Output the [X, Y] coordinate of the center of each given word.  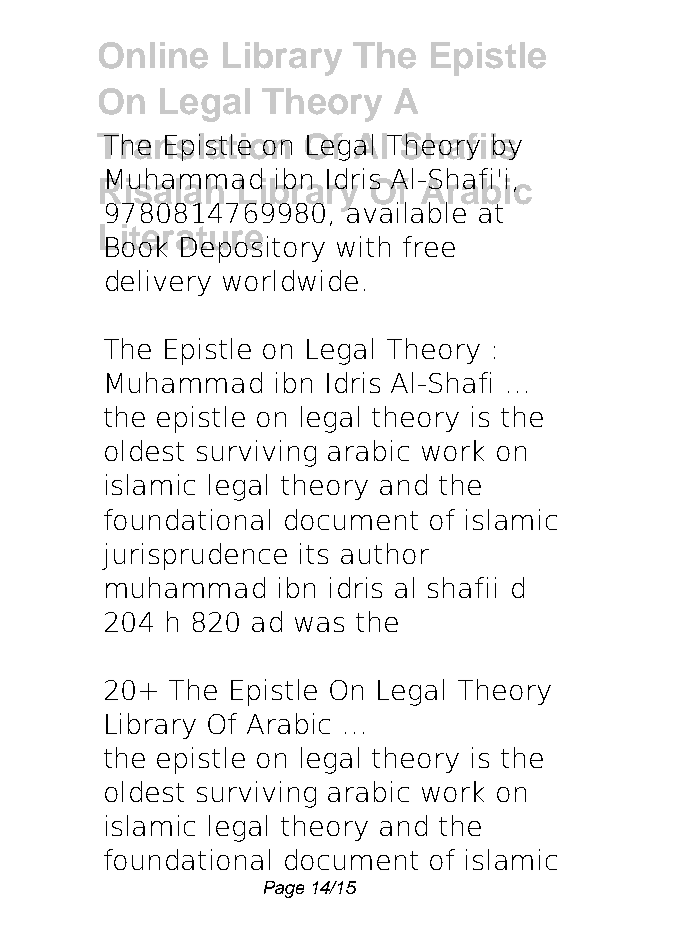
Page [284, 889]
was [319, 624]
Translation [194, 147]
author [385, 553]
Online [153, 55]
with [363, 246]
